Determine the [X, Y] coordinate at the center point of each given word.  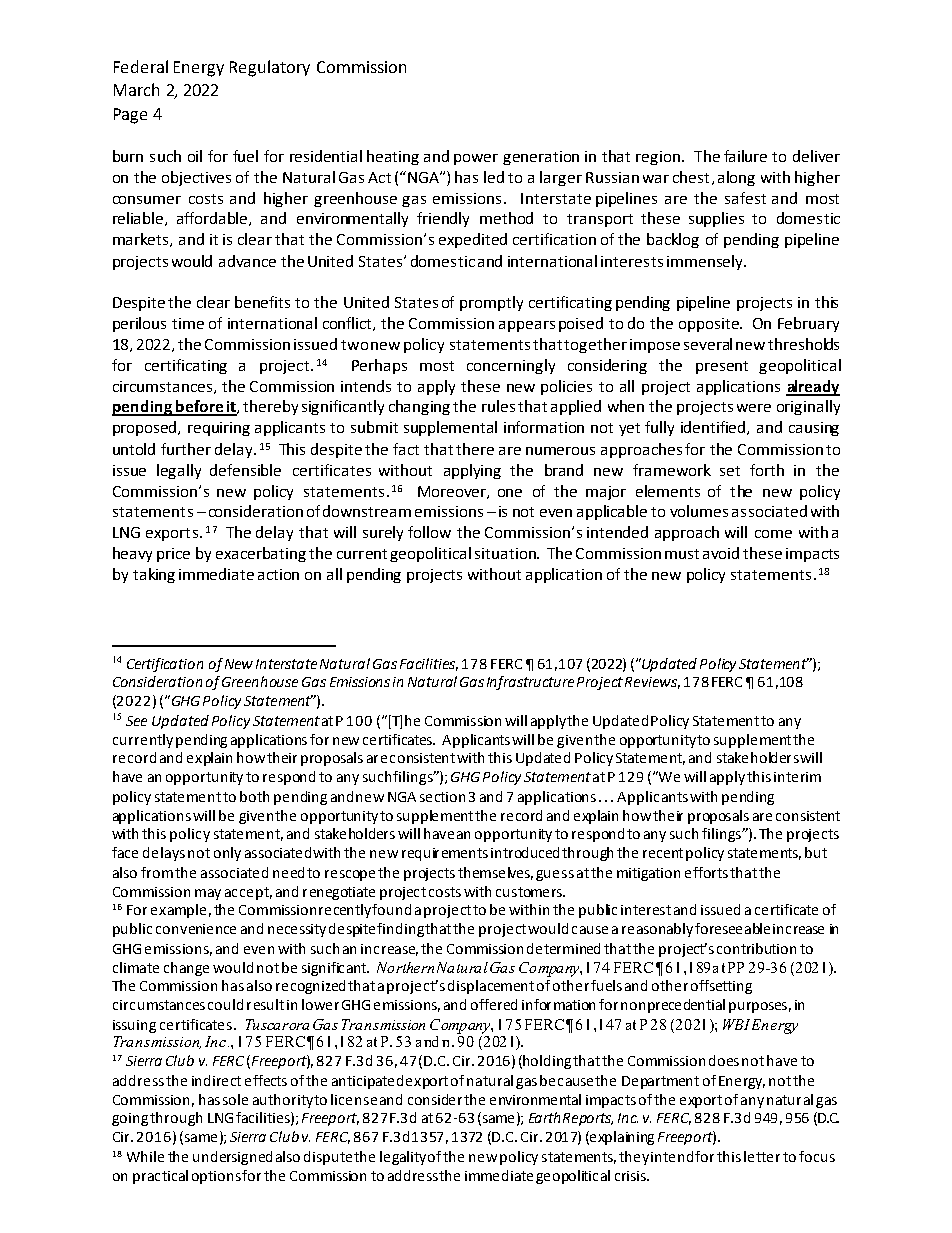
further [186, 449]
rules [498, 406]
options [216, 1177]
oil [195, 156]
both [254, 796]
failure [745, 156]
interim [797, 777]
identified [714, 428]
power [476, 159]
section [442, 797]
